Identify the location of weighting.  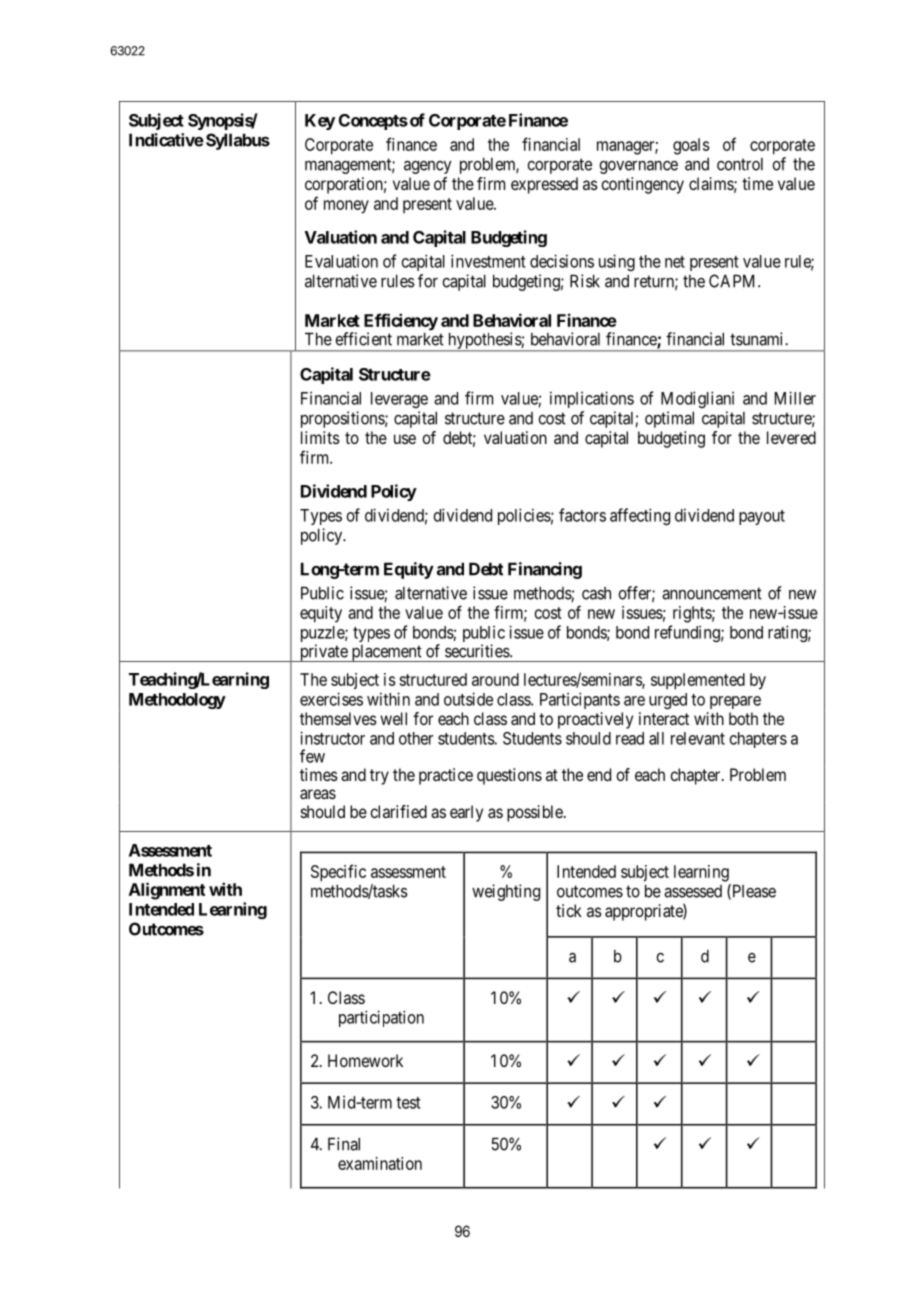
(506, 892).
